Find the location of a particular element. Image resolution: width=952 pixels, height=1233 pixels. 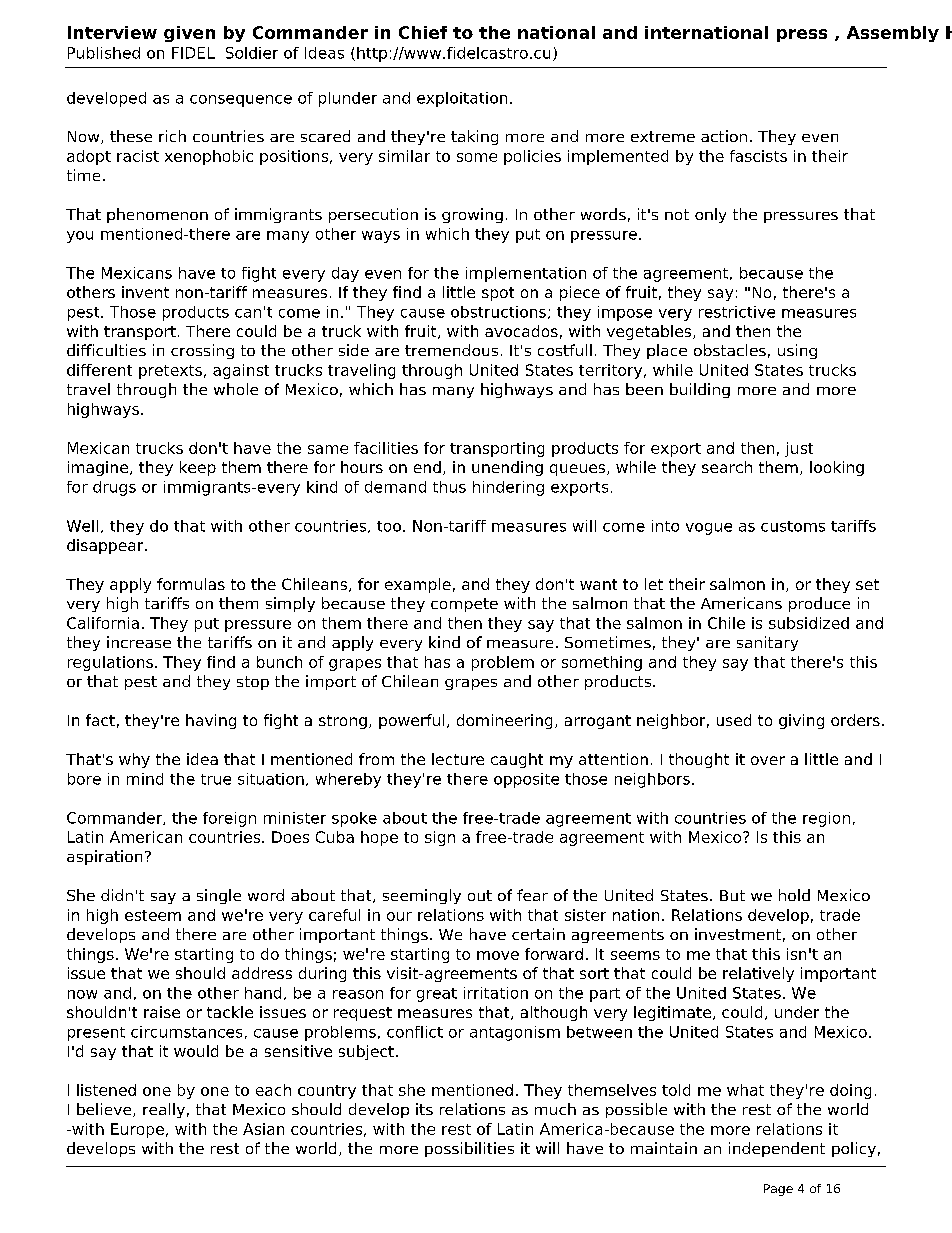

formulas is located at coordinates (191, 584).
